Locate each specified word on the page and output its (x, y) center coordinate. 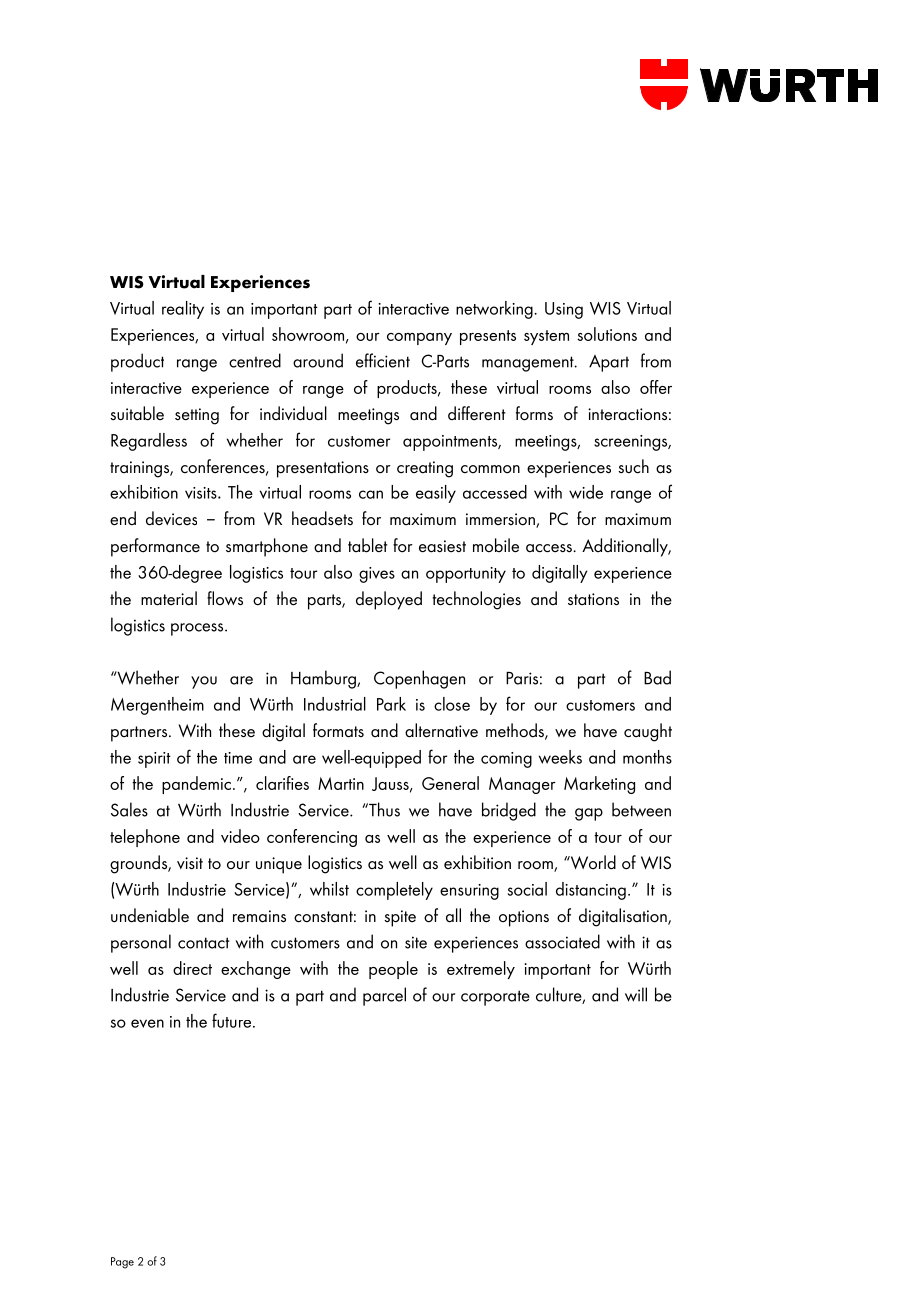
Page (122, 1263)
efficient (383, 360)
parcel (384, 996)
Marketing (599, 785)
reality (183, 310)
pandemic (196, 785)
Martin (341, 783)
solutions (607, 334)
